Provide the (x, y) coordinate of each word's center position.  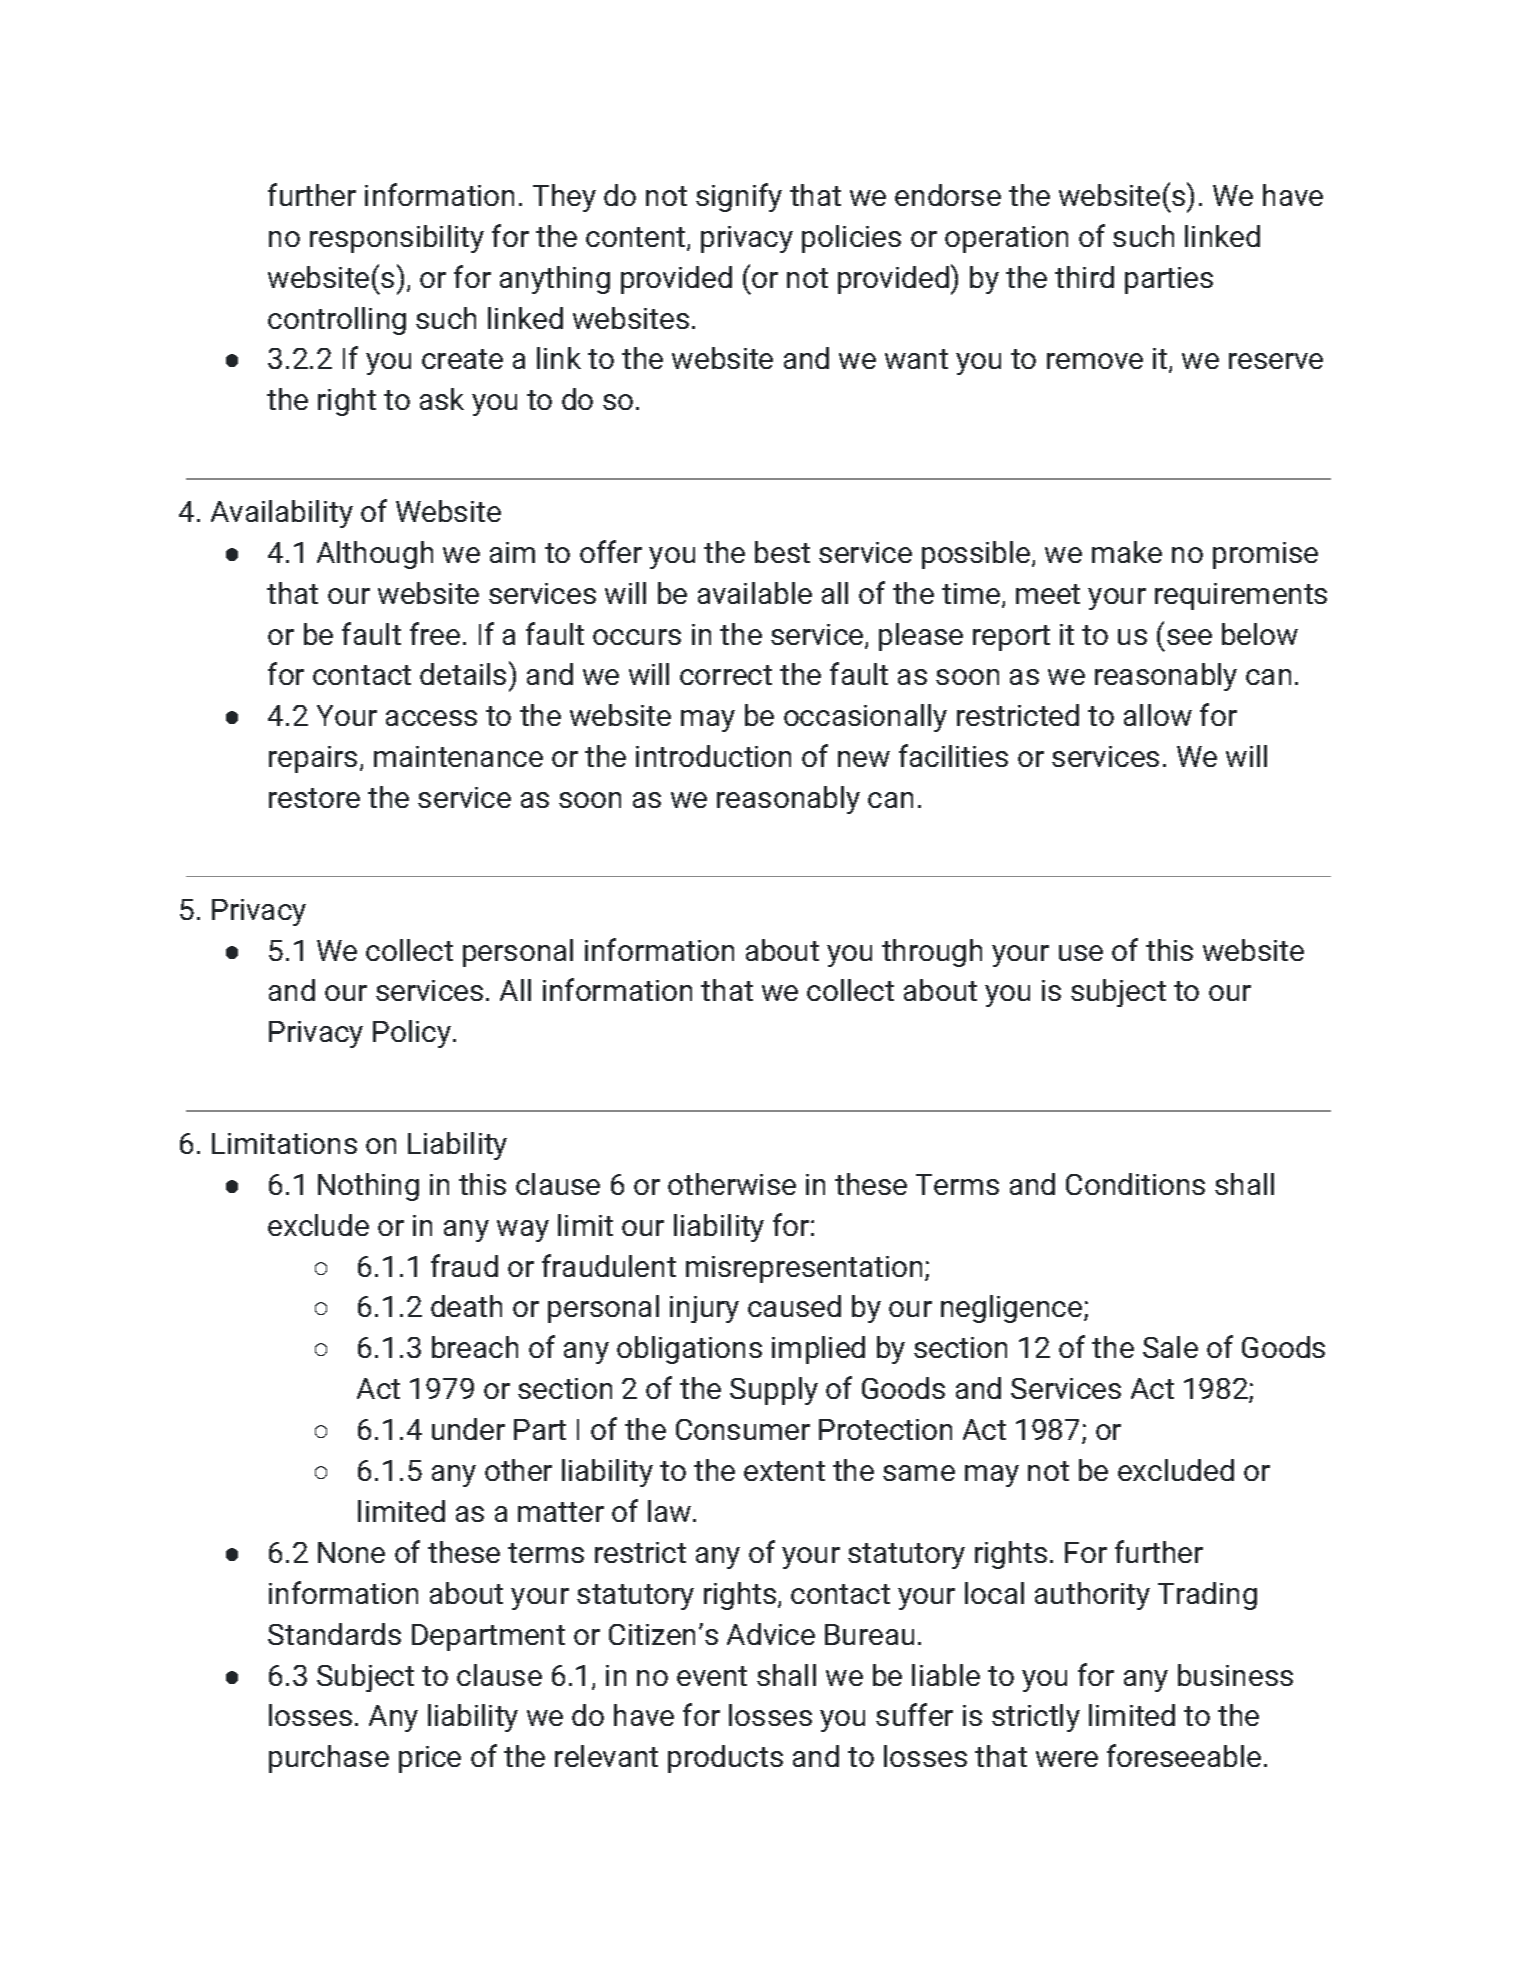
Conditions (1135, 1184)
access (431, 718)
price (430, 1759)
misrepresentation (804, 1269)
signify (739, 197)
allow (1158, 715)
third (1084, 277)
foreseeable (1184, 1755)
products (725, 1759)
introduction (713, 756)
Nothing (368, 1187)
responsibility (397, 239)
